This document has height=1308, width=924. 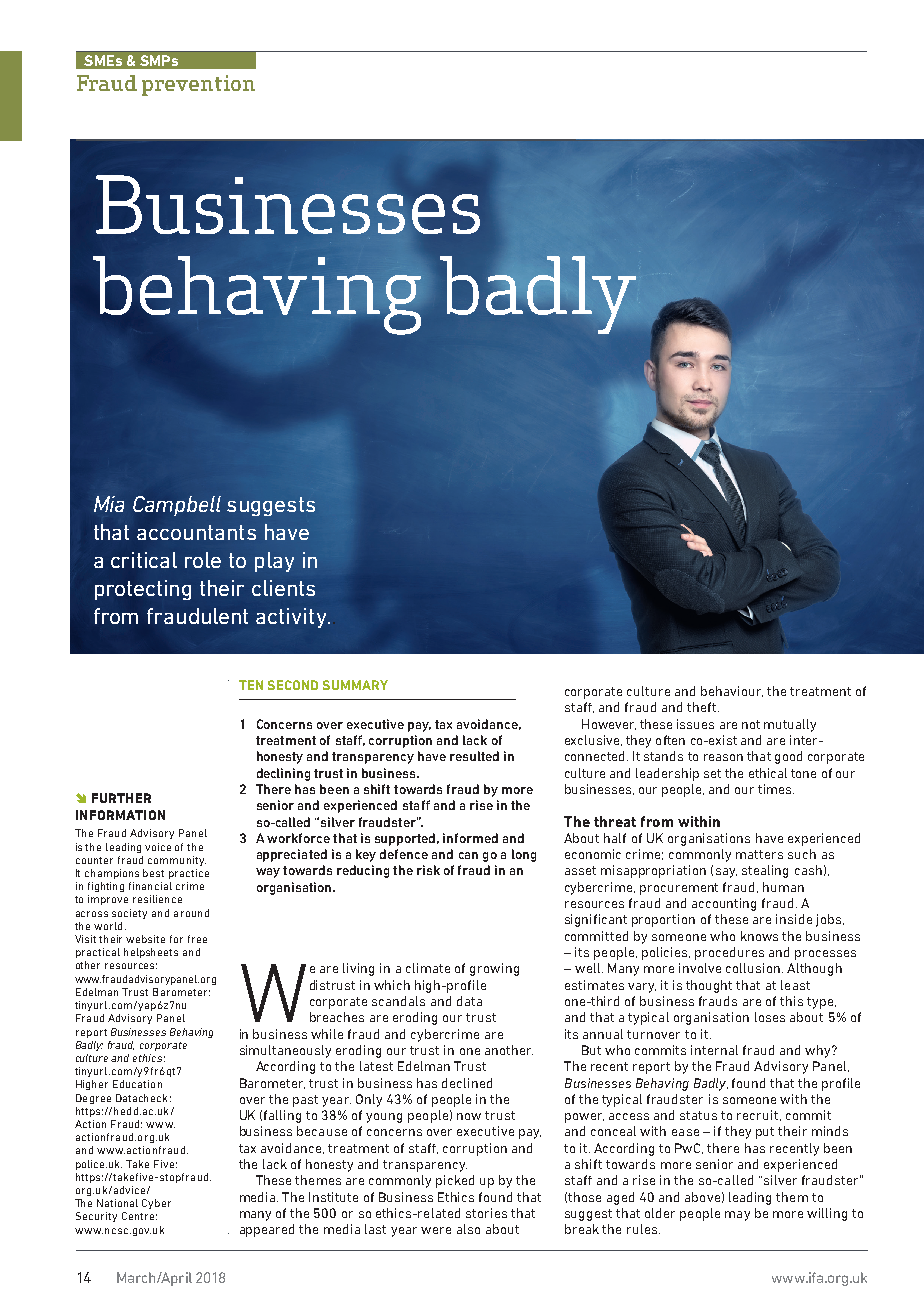 I want to click on community, so click(x=177, y=861).
